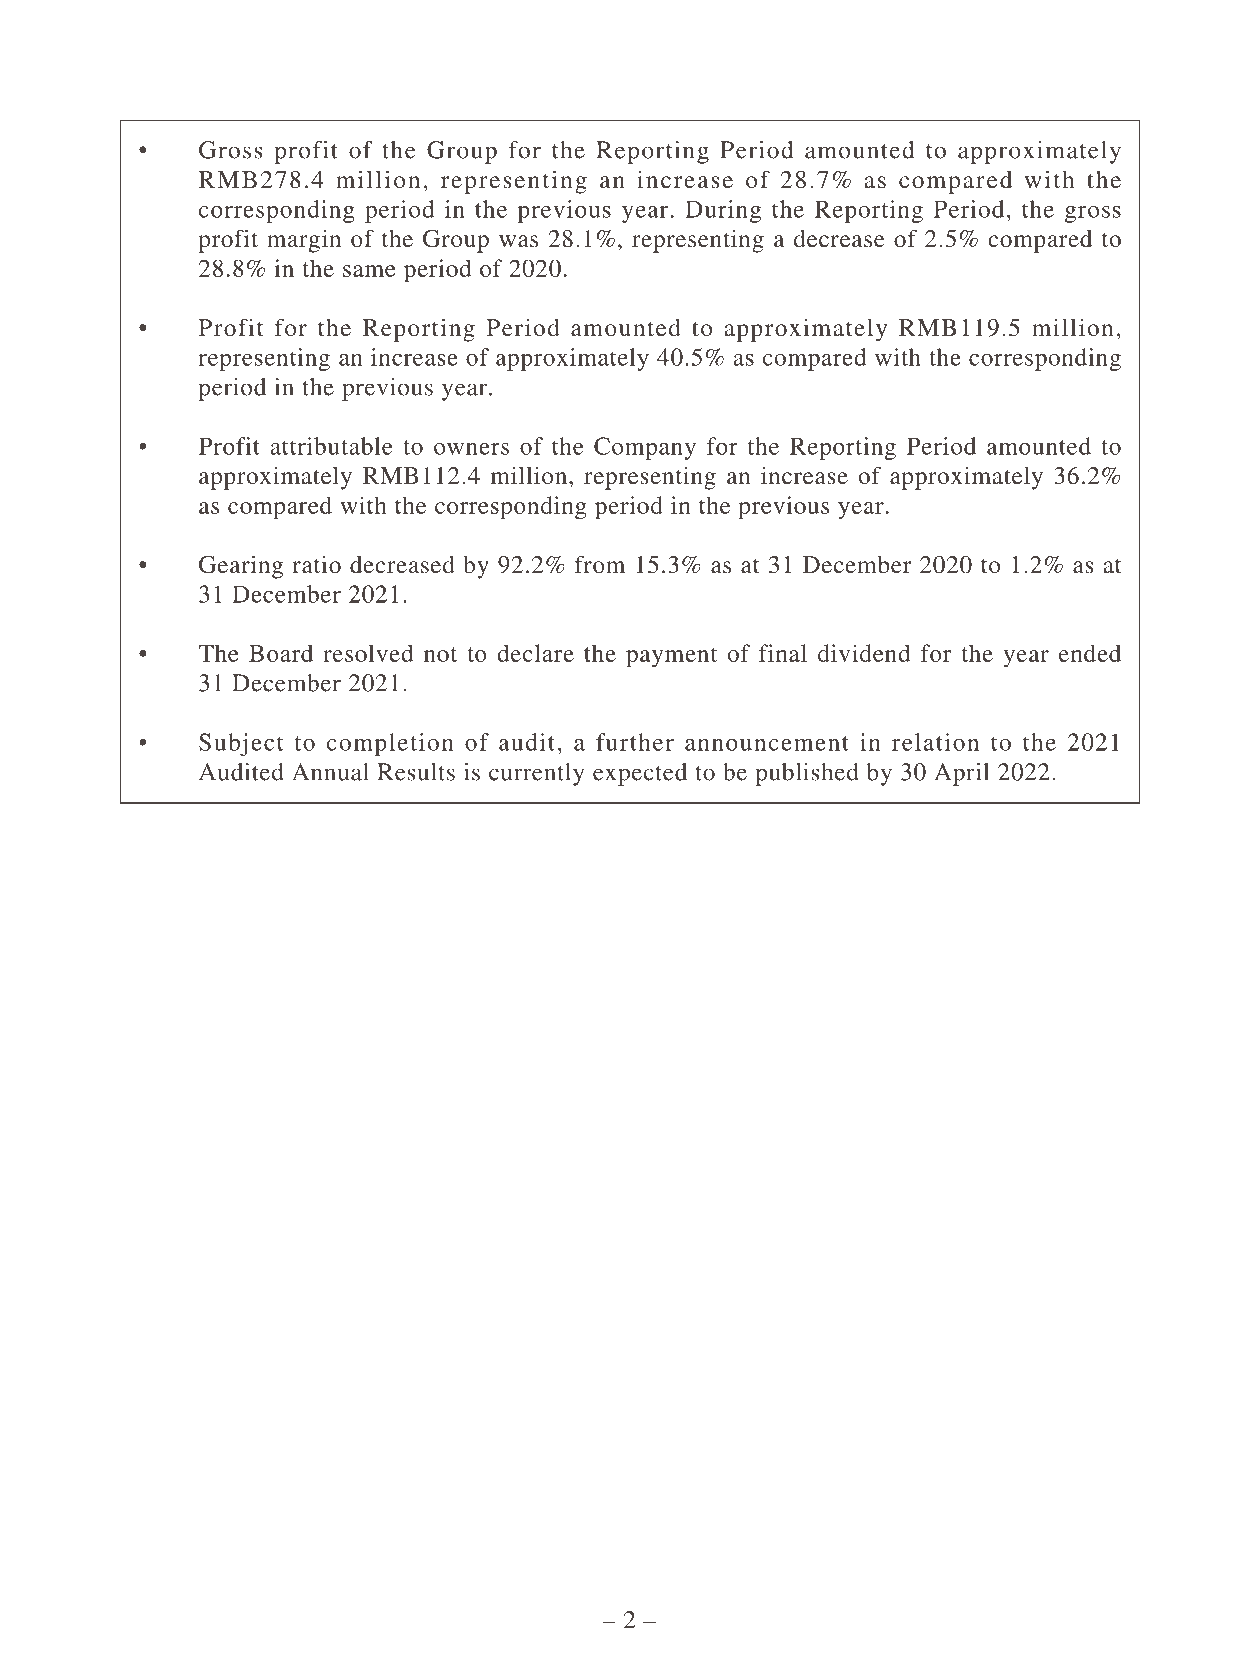 The height and width of the image is (1679, 1259). I want to click on Company, so click(645, 448).
